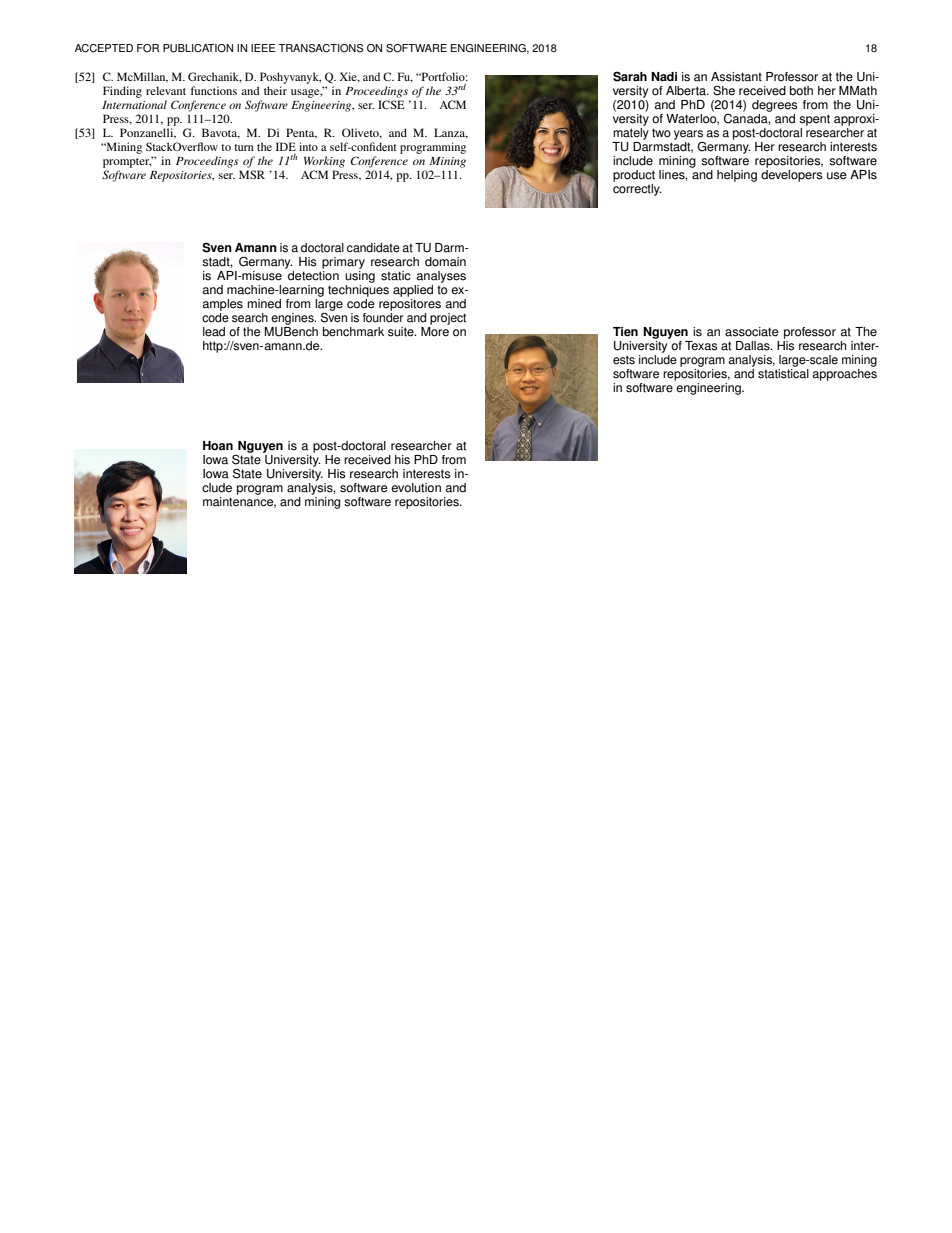 Image resolution: width=952 pixels, height=1233 pixels. Describe the element at coordinates (448, 319) in the screenshot. I see `project` at that location.
